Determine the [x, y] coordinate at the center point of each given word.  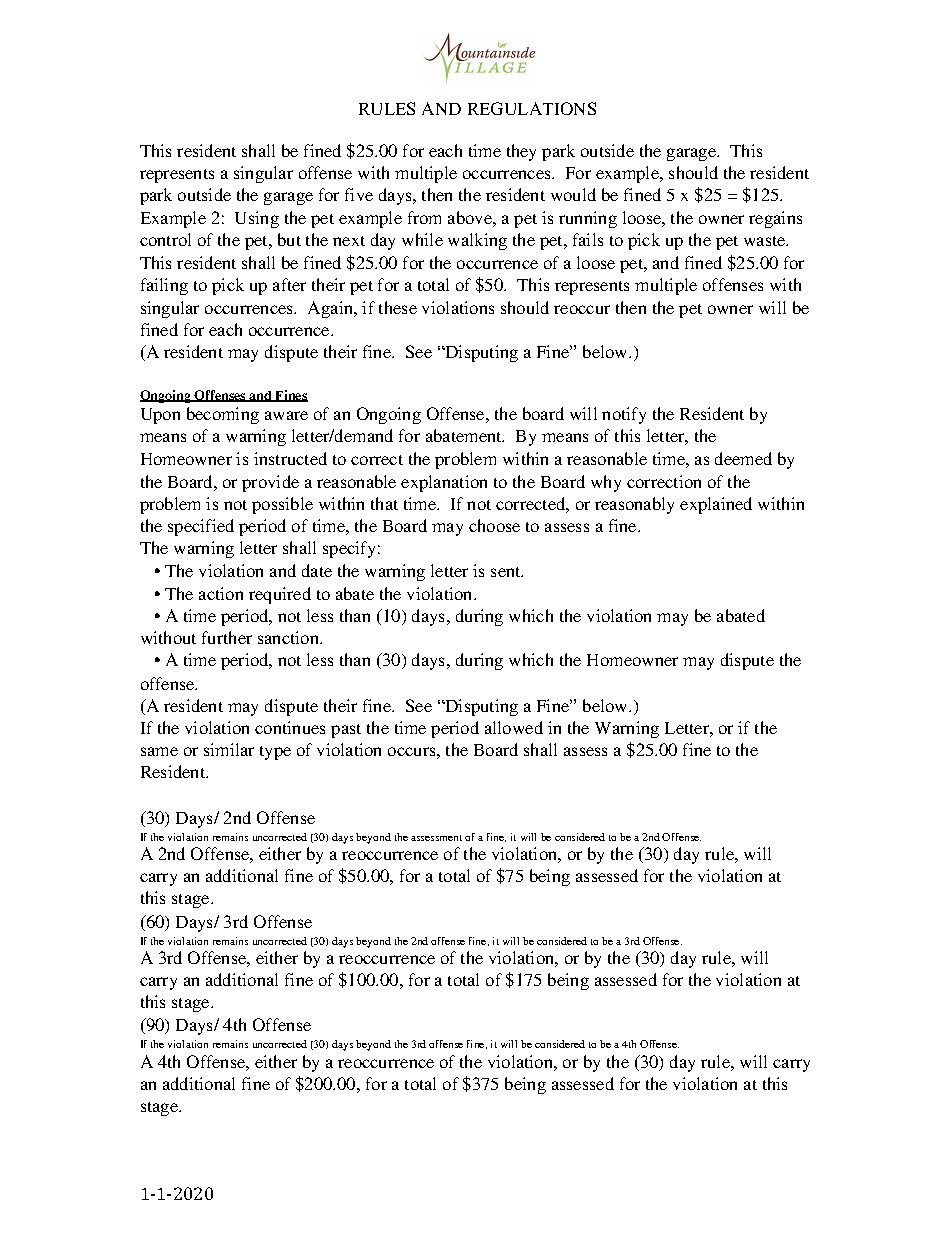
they [521, 152]
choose [494, 525]
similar [229, 749]
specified [201, 527]
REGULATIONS [532, 108]
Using [257, 219]
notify [624, 415]
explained [716, 505]
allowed [514, 727]
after [289, 284]
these [398, 307]
